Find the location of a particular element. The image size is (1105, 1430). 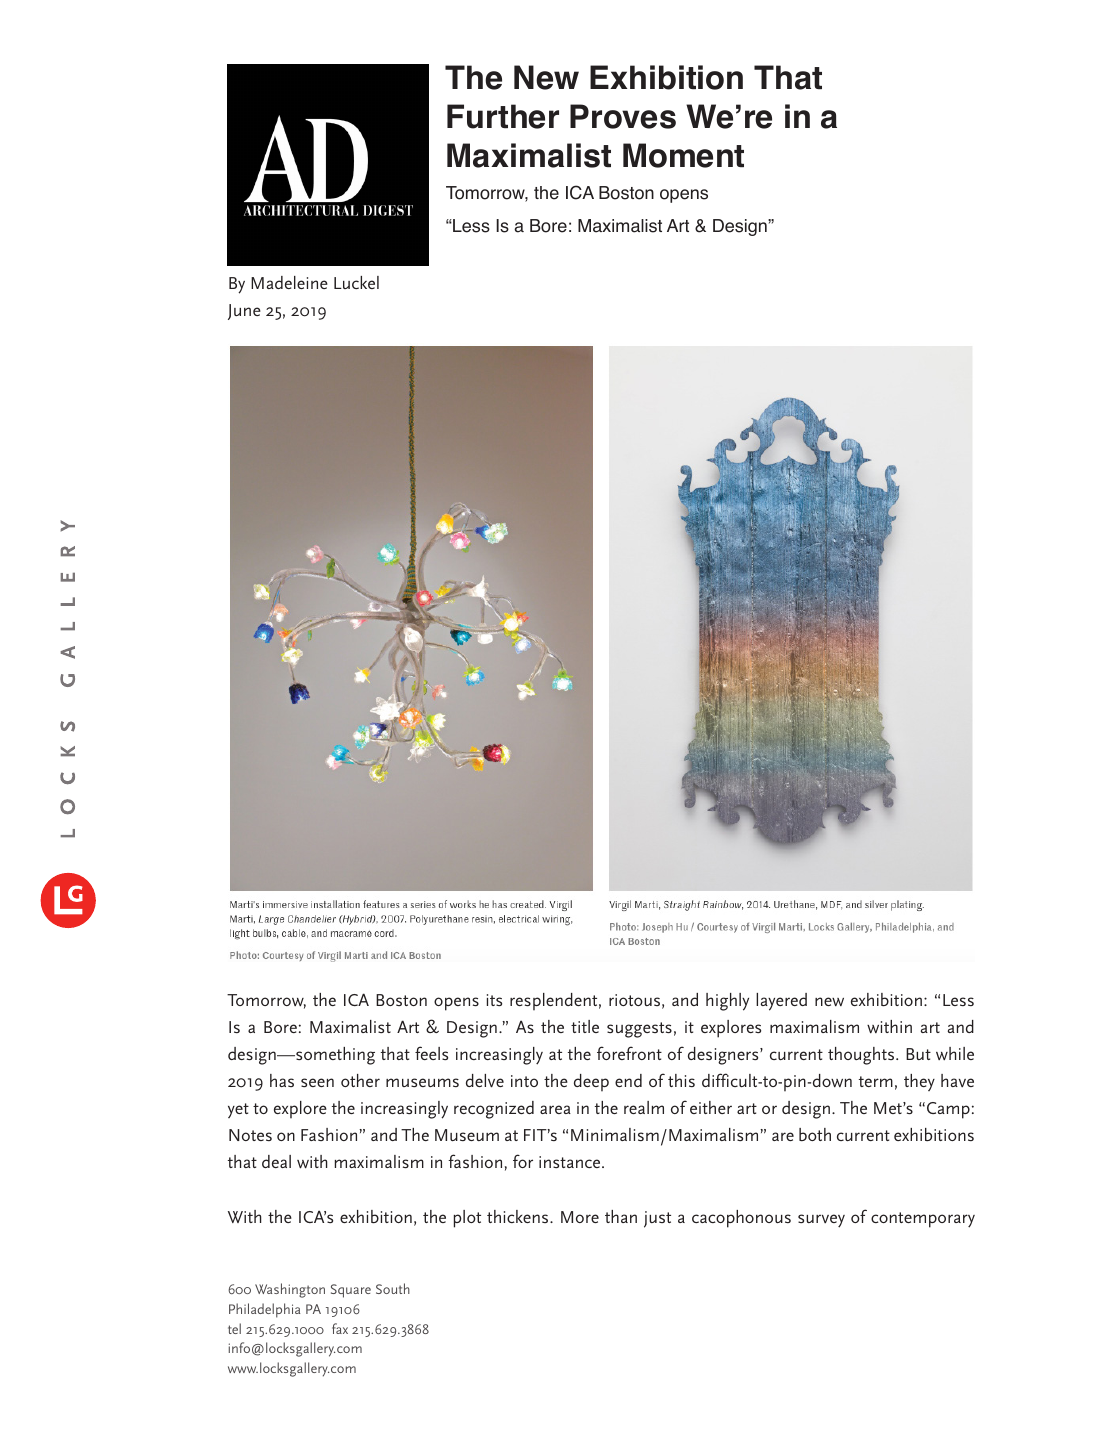

survey is located at coordinates (821, 1221).
